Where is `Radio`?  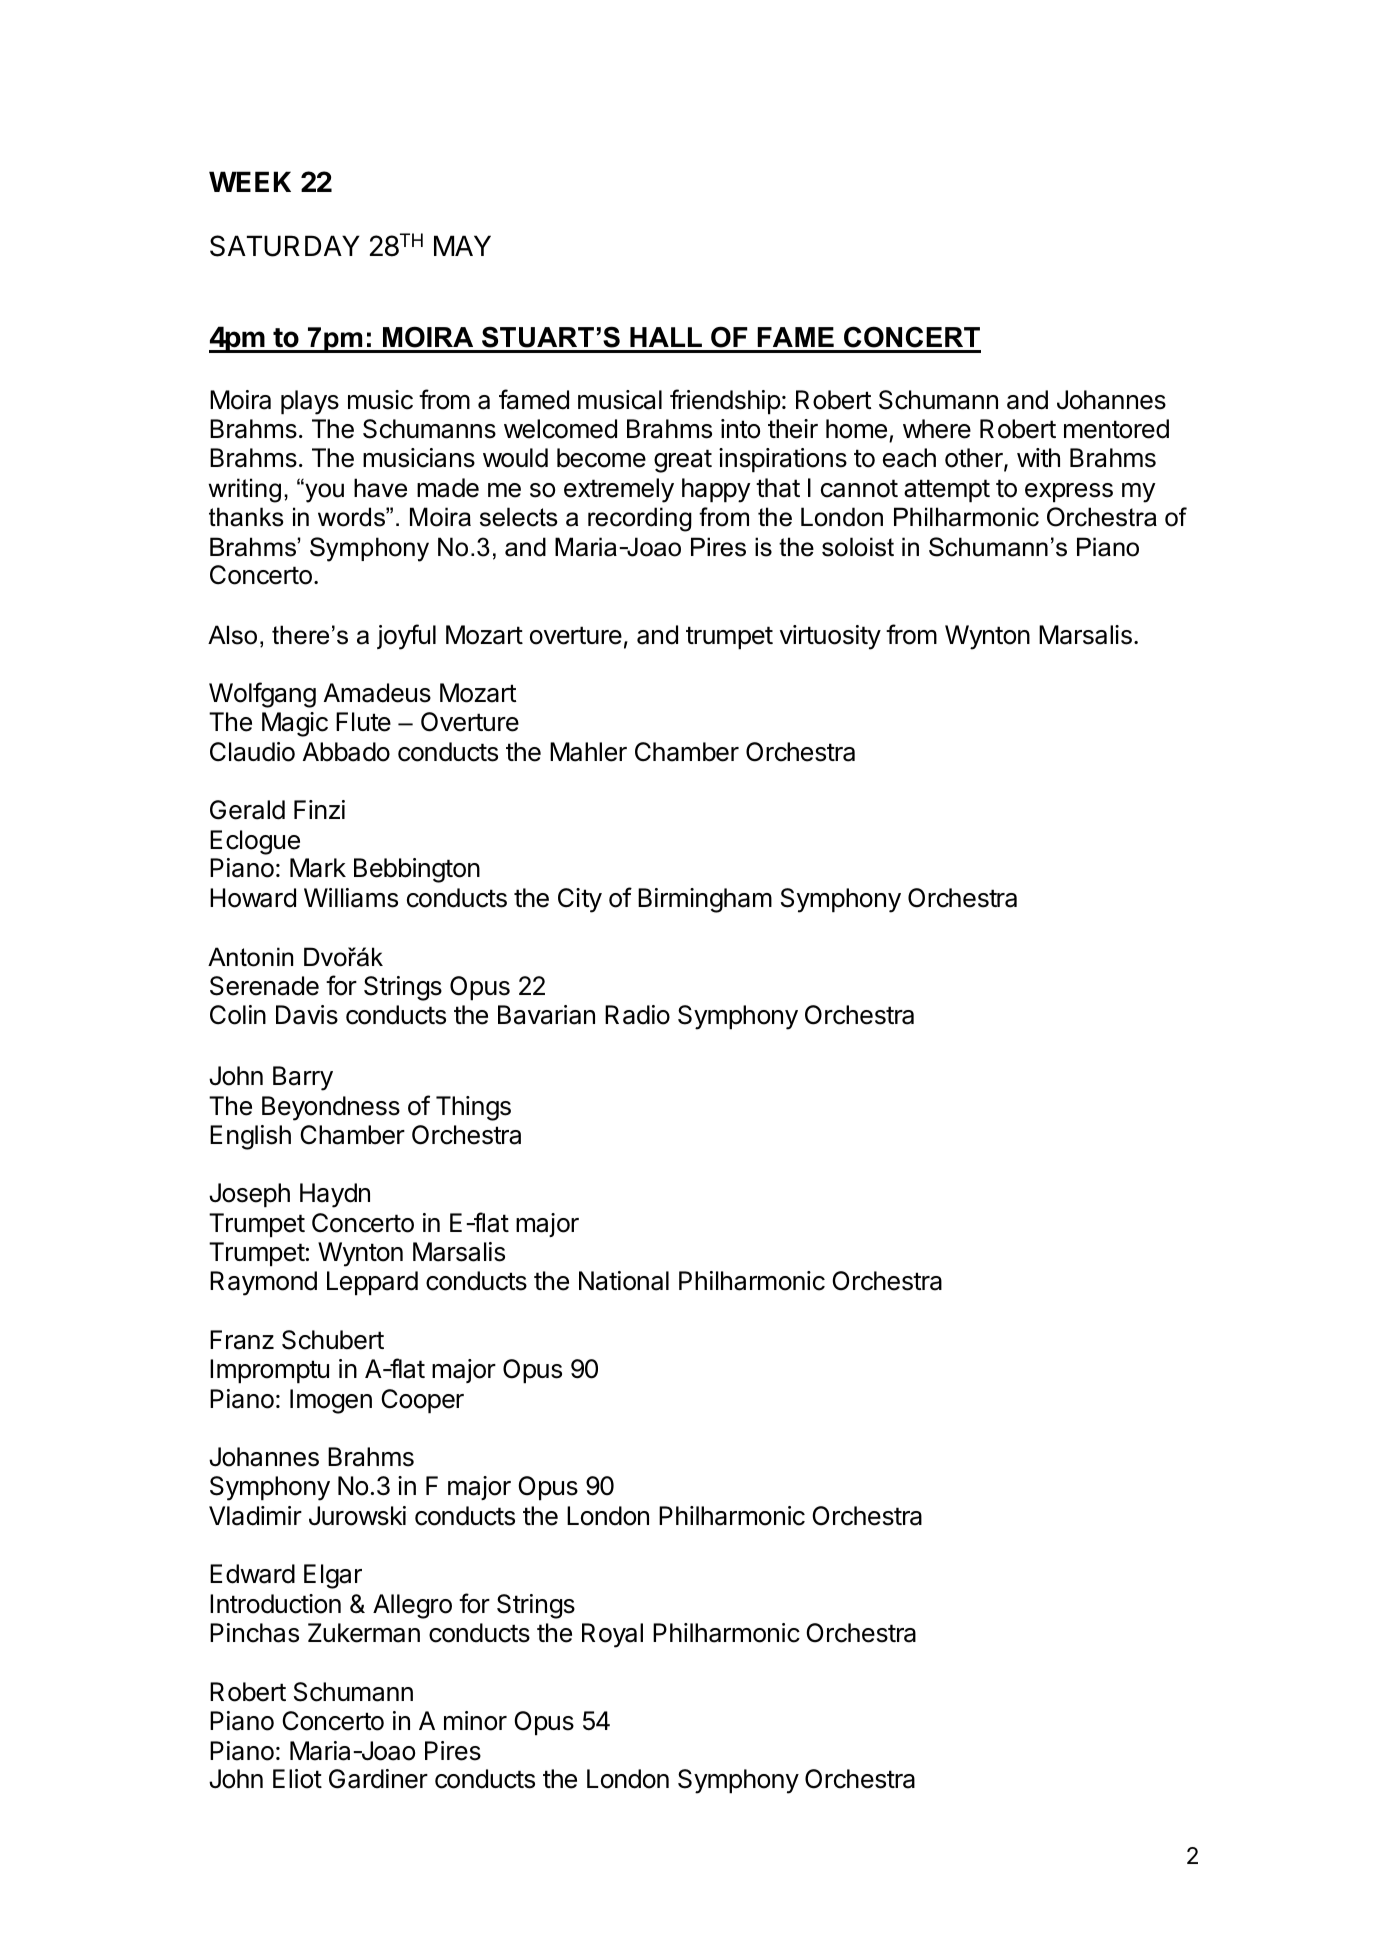
Radio is located at coordinates (637, 1015).
